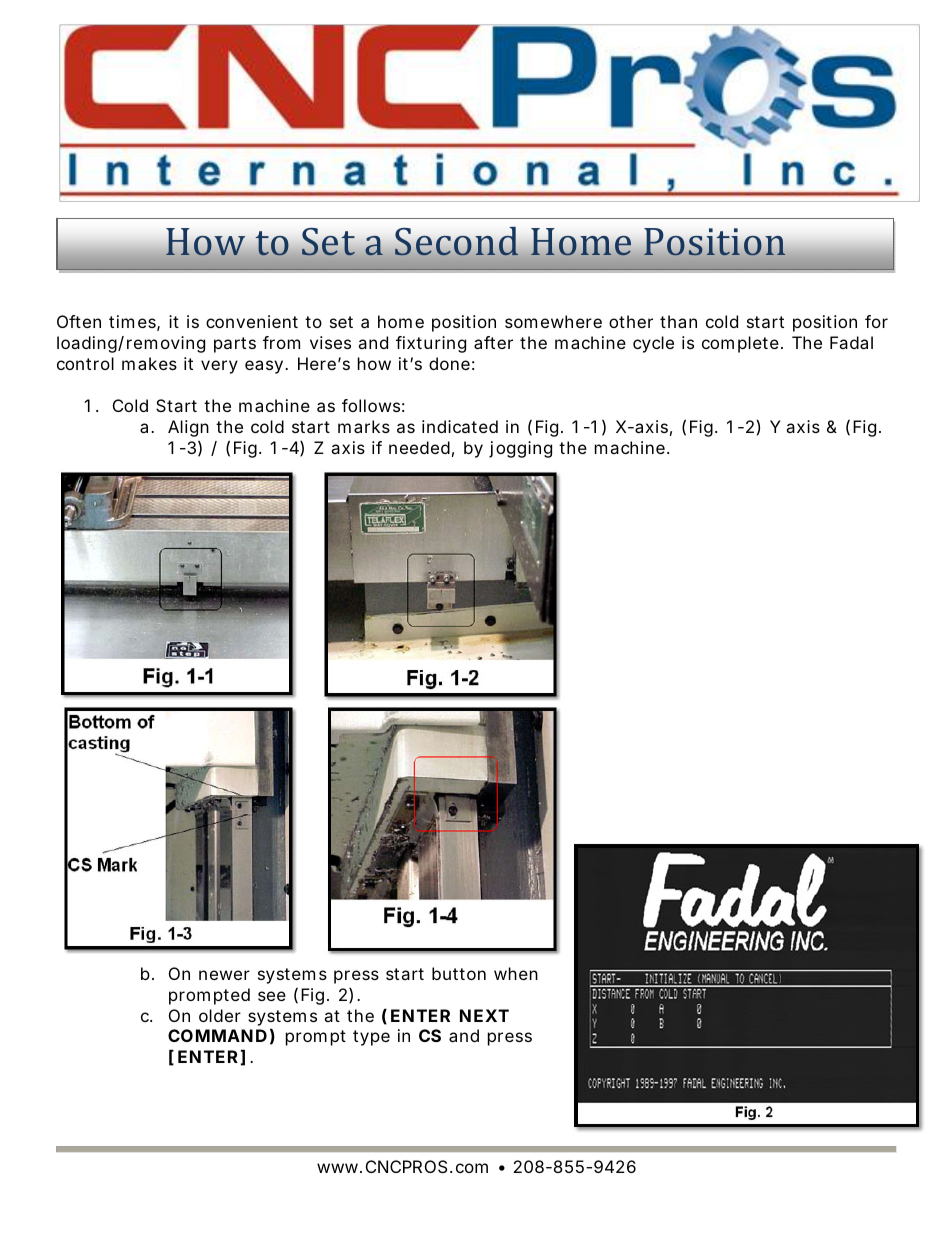  Describe the element at coordinates (520, 449) in the screenshot. I see `jogging` at that location.
